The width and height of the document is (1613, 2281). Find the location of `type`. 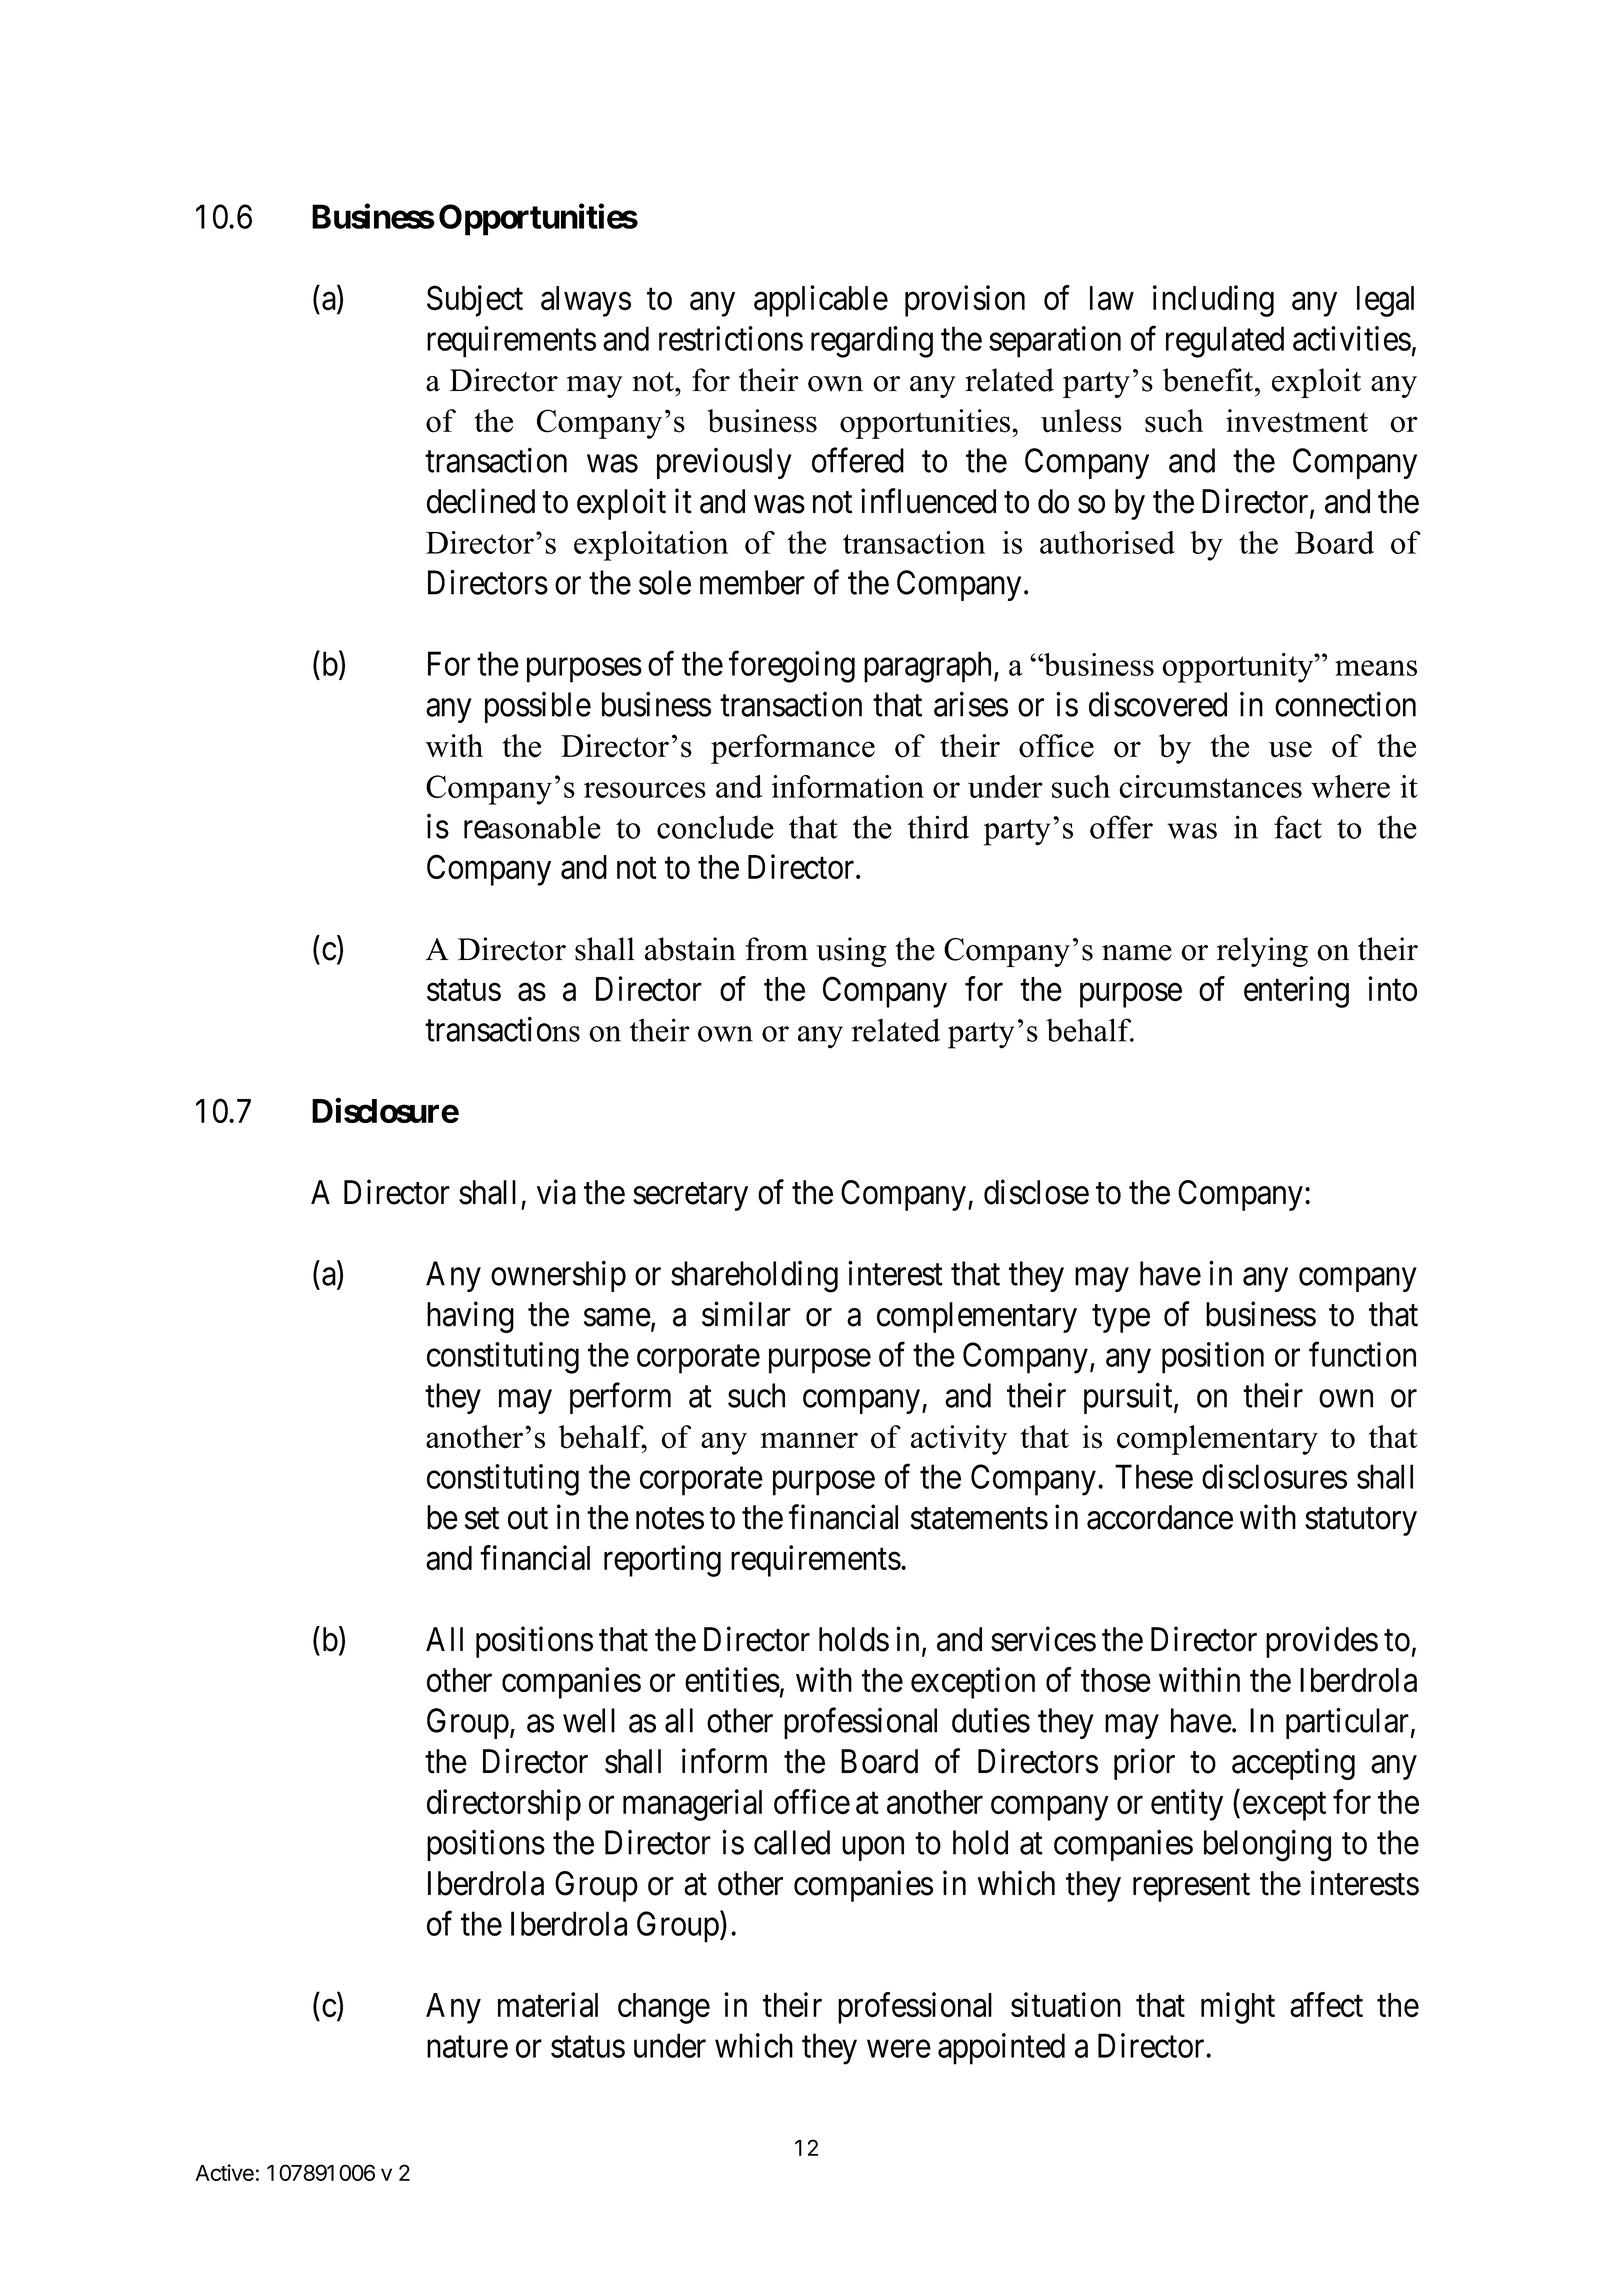

type is located at coordinates (1121, 1319).
